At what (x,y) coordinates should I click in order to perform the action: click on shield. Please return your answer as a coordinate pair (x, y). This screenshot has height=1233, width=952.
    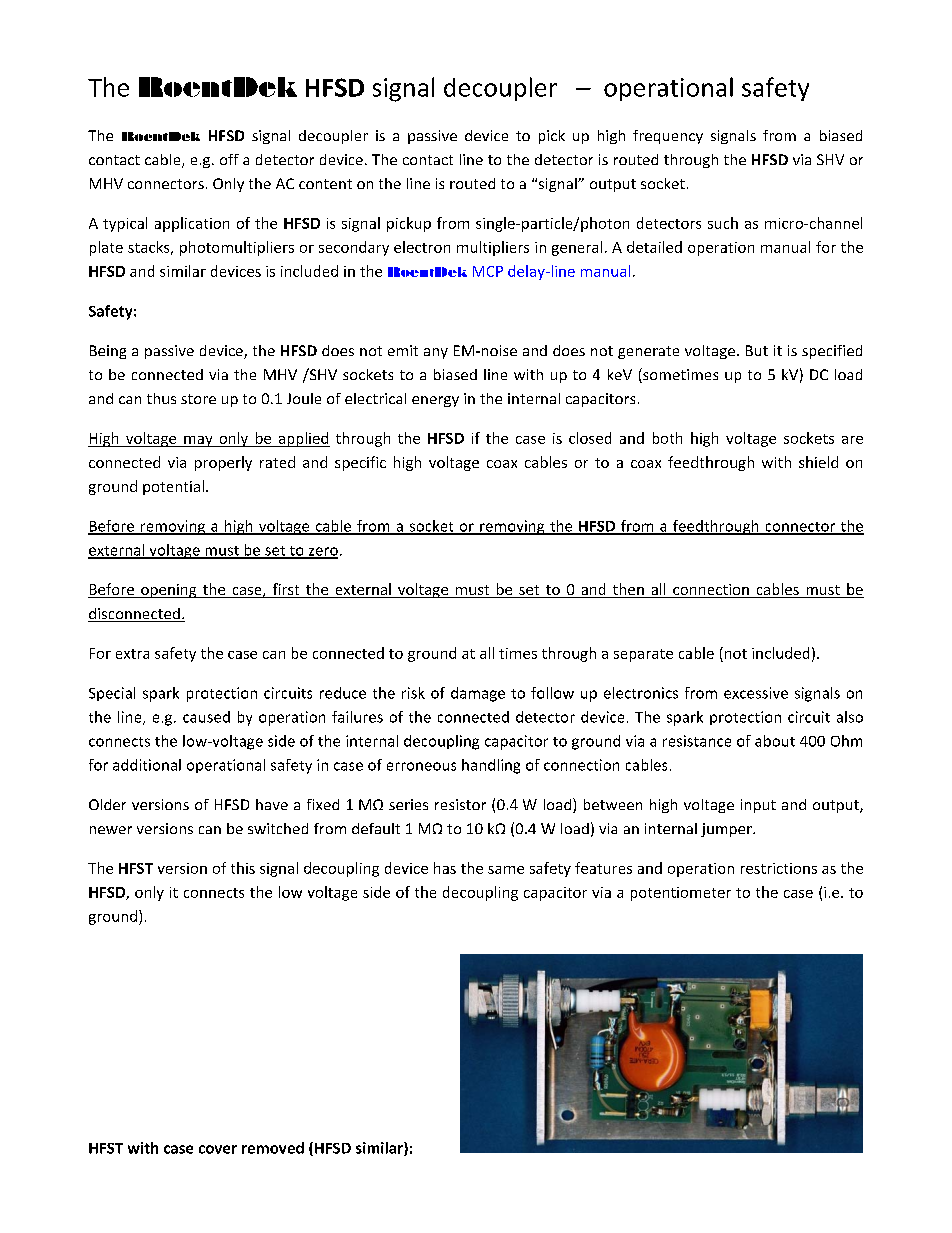
    Looking at the image, I should click on (818, 462).
